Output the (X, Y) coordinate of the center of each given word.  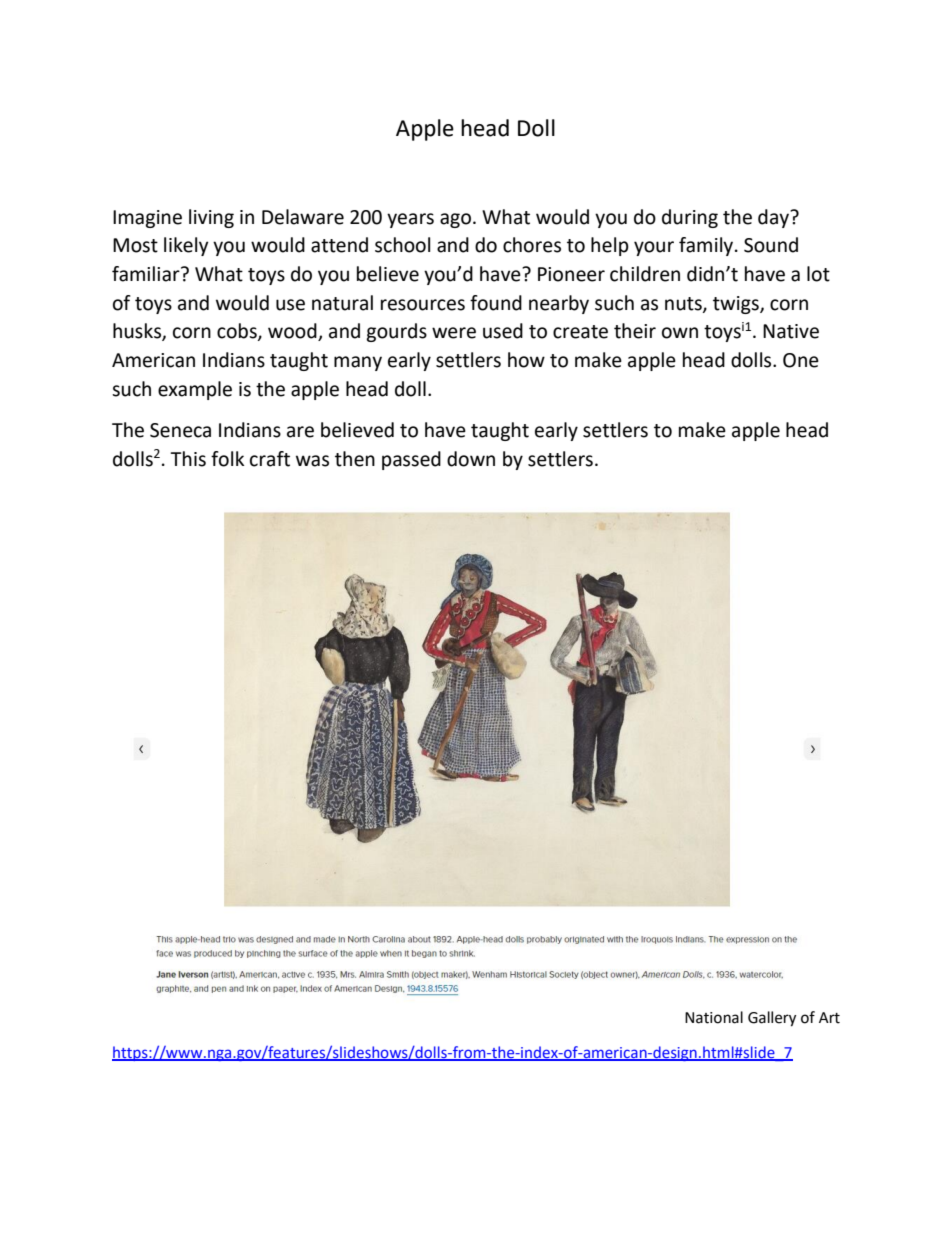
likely (186, 246)
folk (227, 459)
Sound (771, 245)
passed (411, 460)
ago (455, 220)
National (714, 1017)
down (471, 459)
